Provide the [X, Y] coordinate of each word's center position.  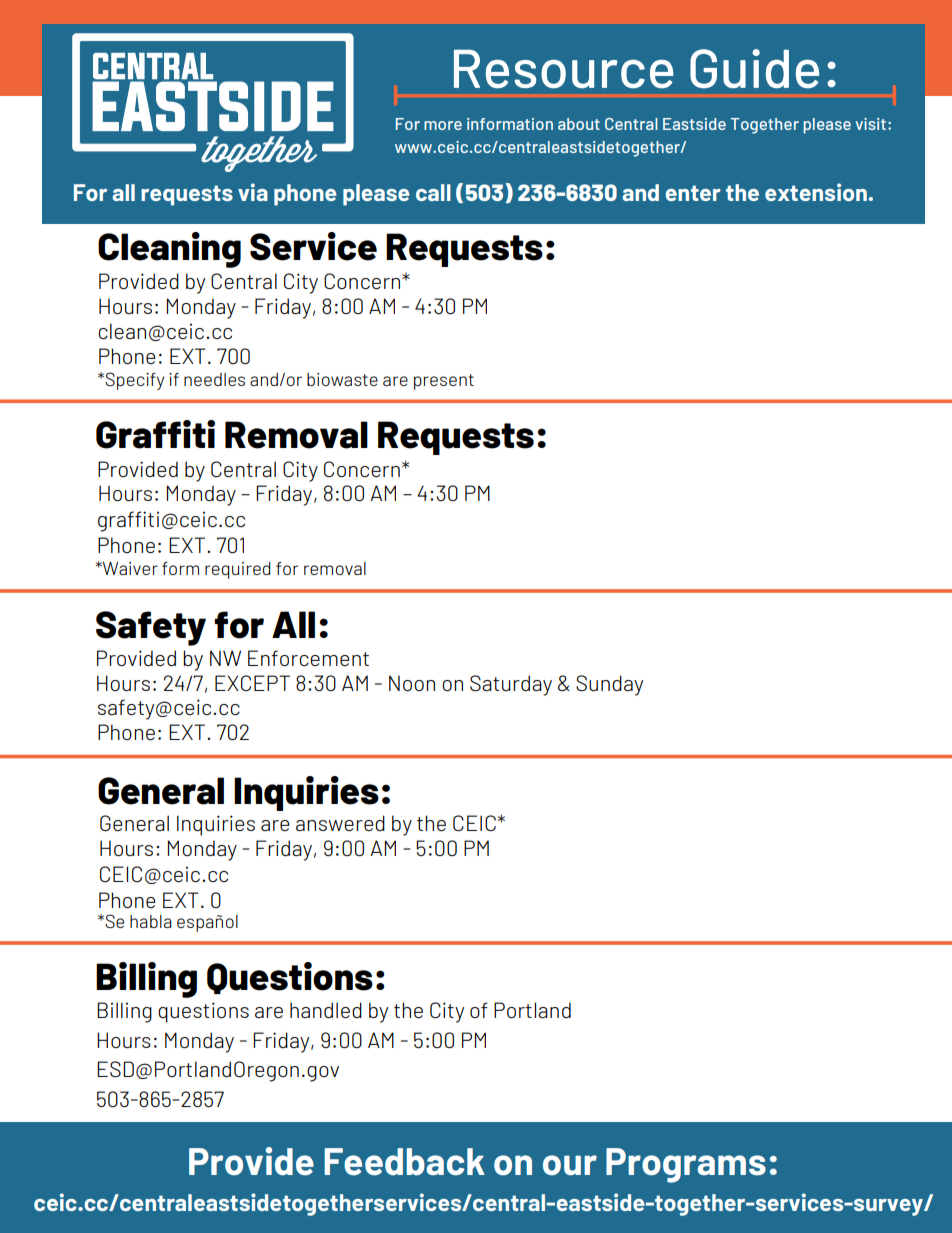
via [253, 192]
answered [340, 823]
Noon [412, 683]
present [444, 382]
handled [326, 1010]
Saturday [511, 685]
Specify [133, 381]
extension [816, 192]
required [237, 570]
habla [151, 921]
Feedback [404, 1162]
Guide [754, 69]
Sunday [609, 685]
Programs [686, 1165]
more [443, 125]
